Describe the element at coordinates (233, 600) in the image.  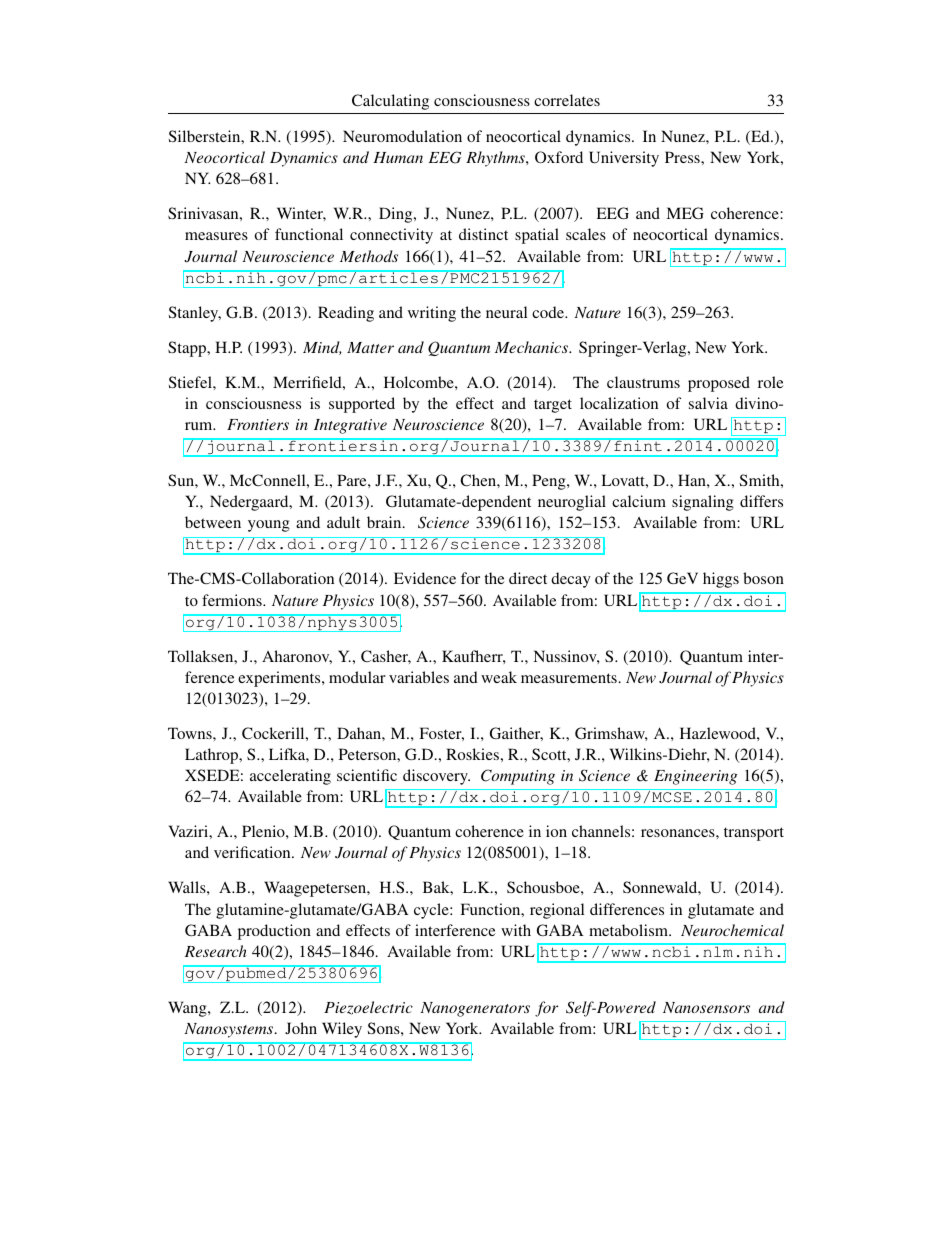
I see `fermions` at that location.
